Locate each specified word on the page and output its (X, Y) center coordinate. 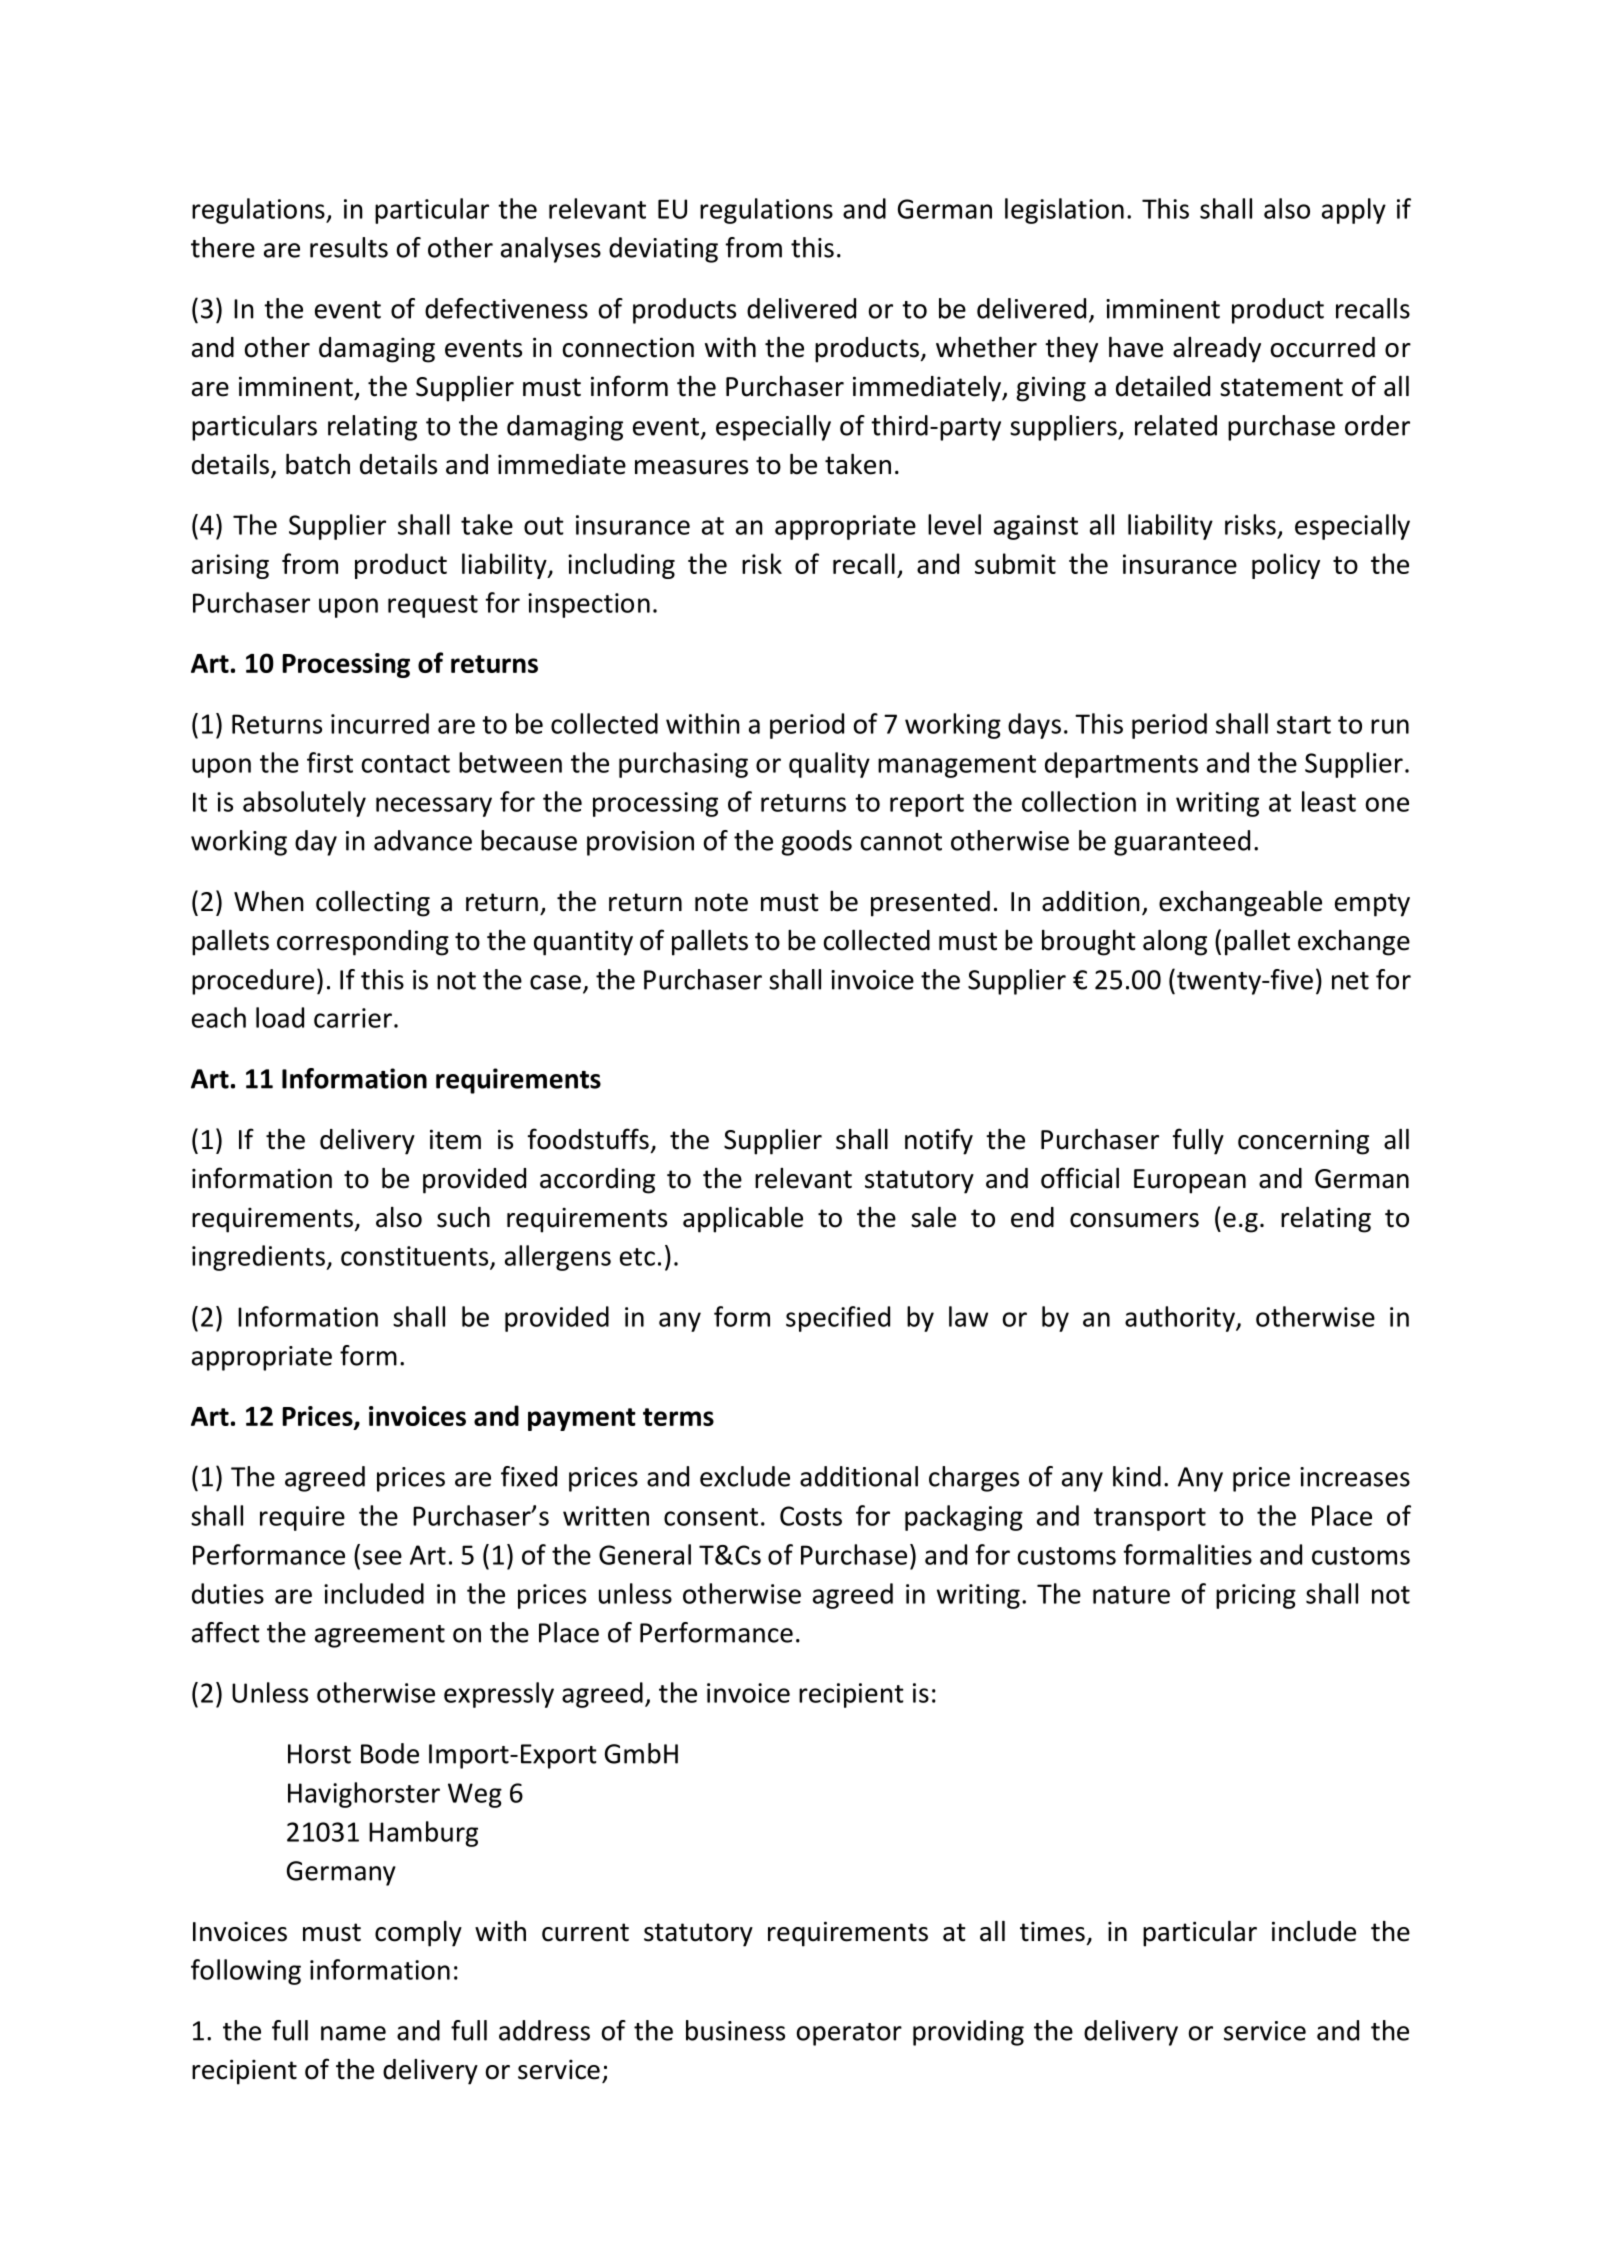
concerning (1303, 1142)
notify (939, 1141)
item (455, 1139)
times (1052, 1931)
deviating (663, 250)
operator (849, 2034)
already (1217, 350)
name (353, 2033)
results (349, 247)
